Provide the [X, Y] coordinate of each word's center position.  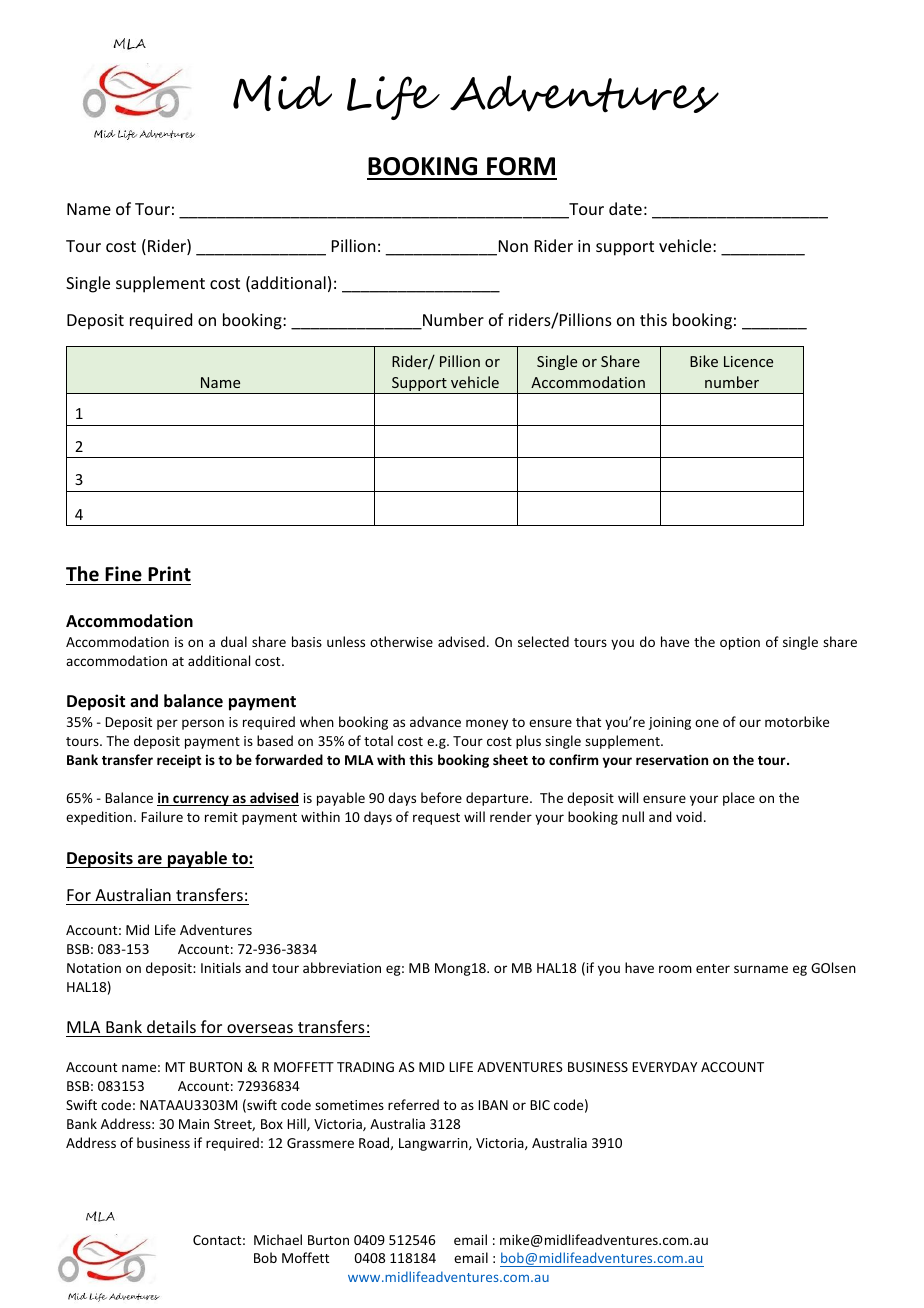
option [740, 643]
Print [169, 574]
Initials [221, 967]
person [203, 724]
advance [435, 721]
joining [669, 723]
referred [413, 1104]
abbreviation [342, 967]
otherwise [401, 641]
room [675, 969]
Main [194, 1124]
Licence [748, 361]
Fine [123, 574]
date [625, 208]
